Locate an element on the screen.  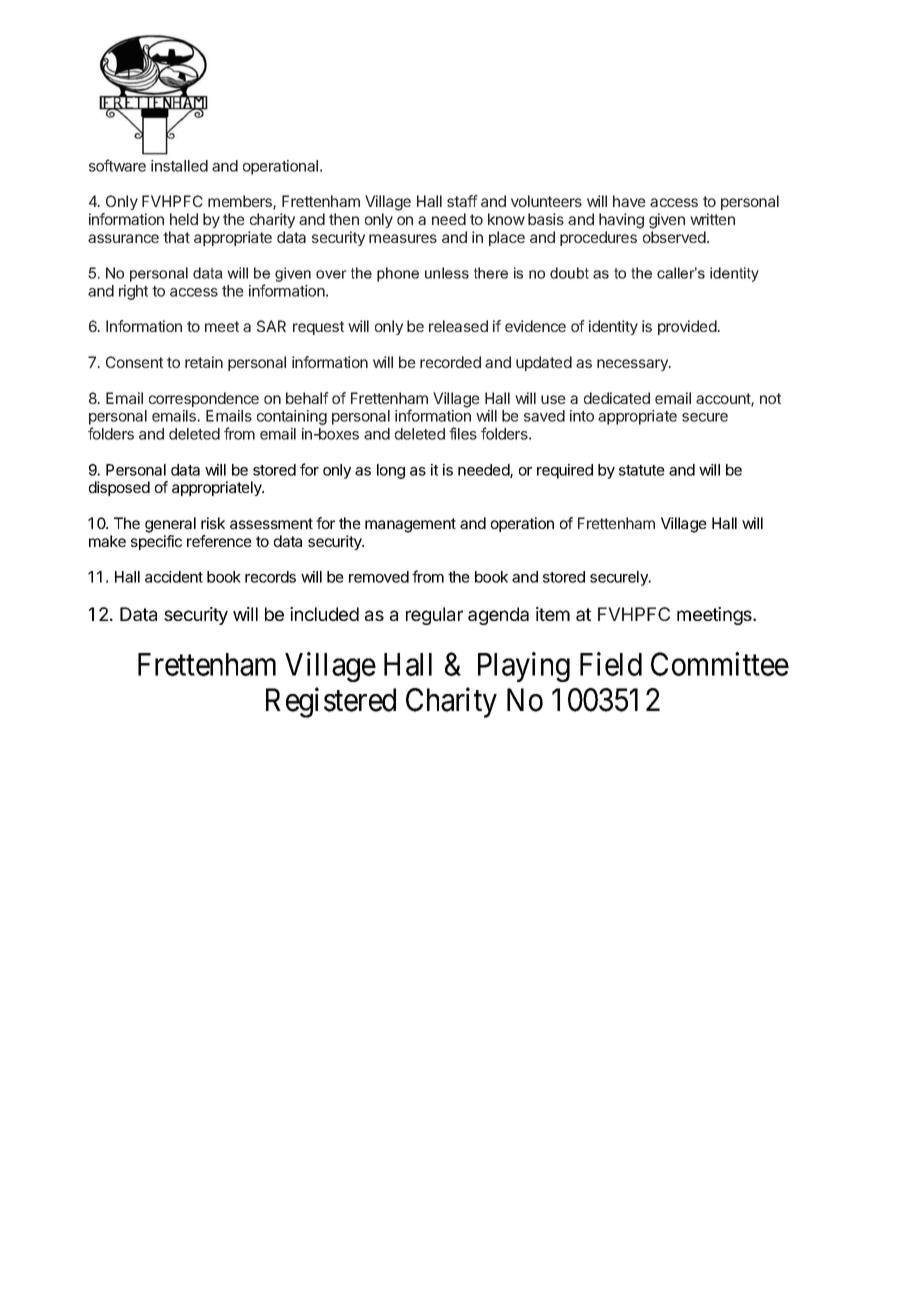
Playing is located at coordinates (524, 667).
